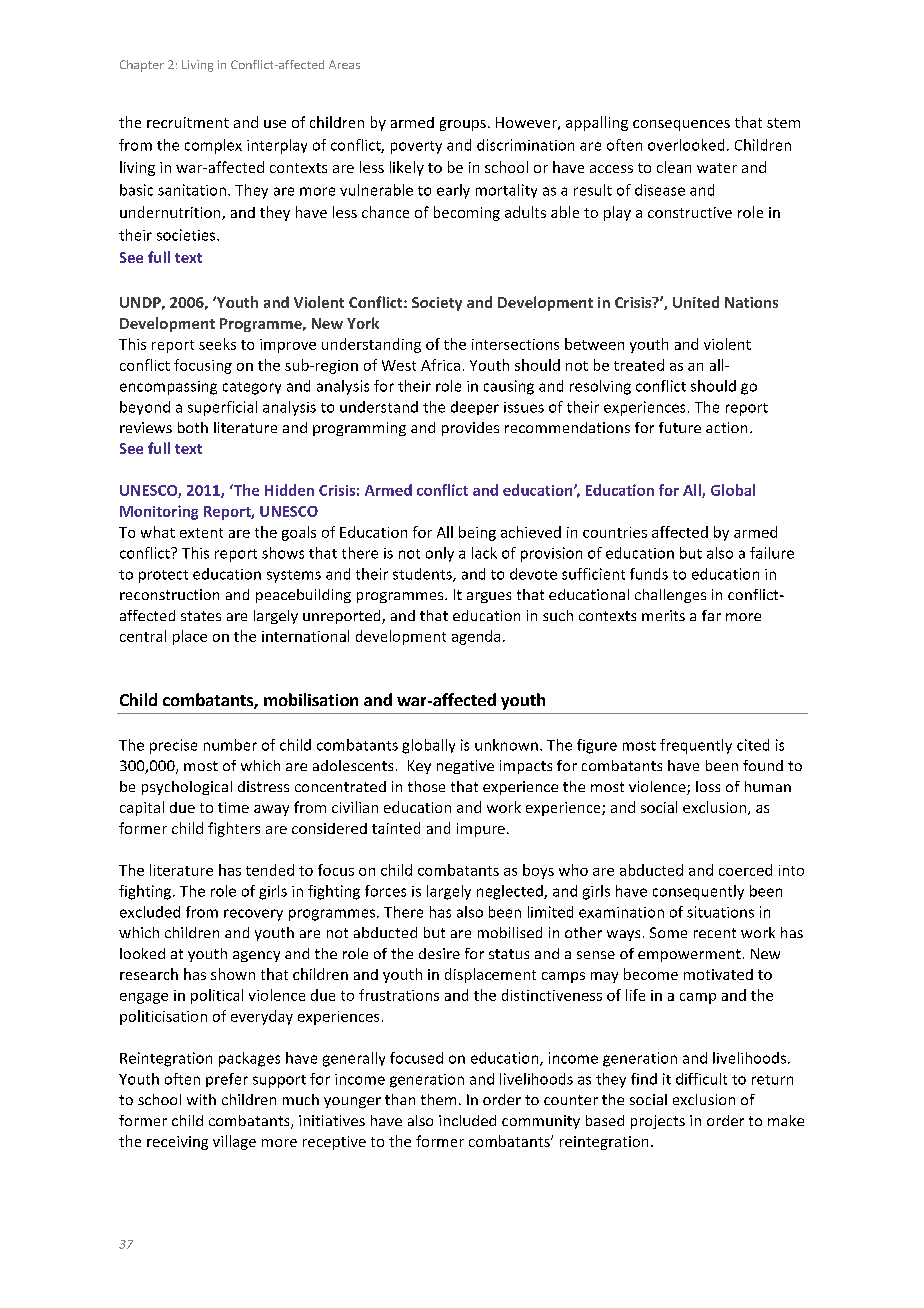  I want to click on consequences, so click(681, 125).
